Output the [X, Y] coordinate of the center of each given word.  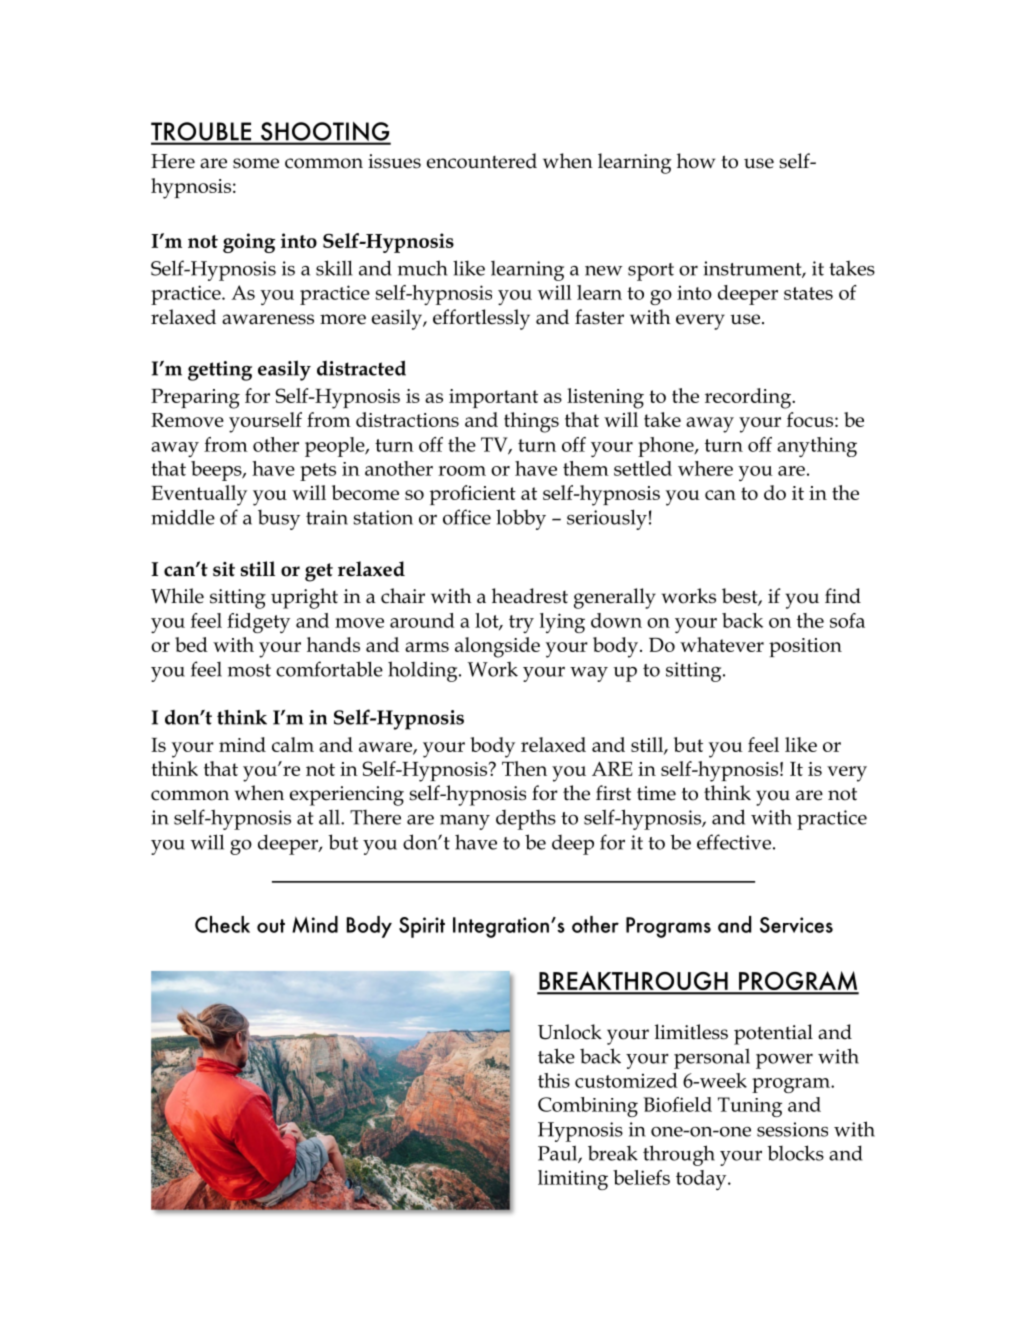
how [696, 161]
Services [796, 925]
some [256, 163]
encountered [482, 161]
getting [220, 371]
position [805, 647]
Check [222, 924]
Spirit [422, 927]
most [249, 670]
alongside [497, 647]
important [493, 398]
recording [749, 398]
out [271, 926]
